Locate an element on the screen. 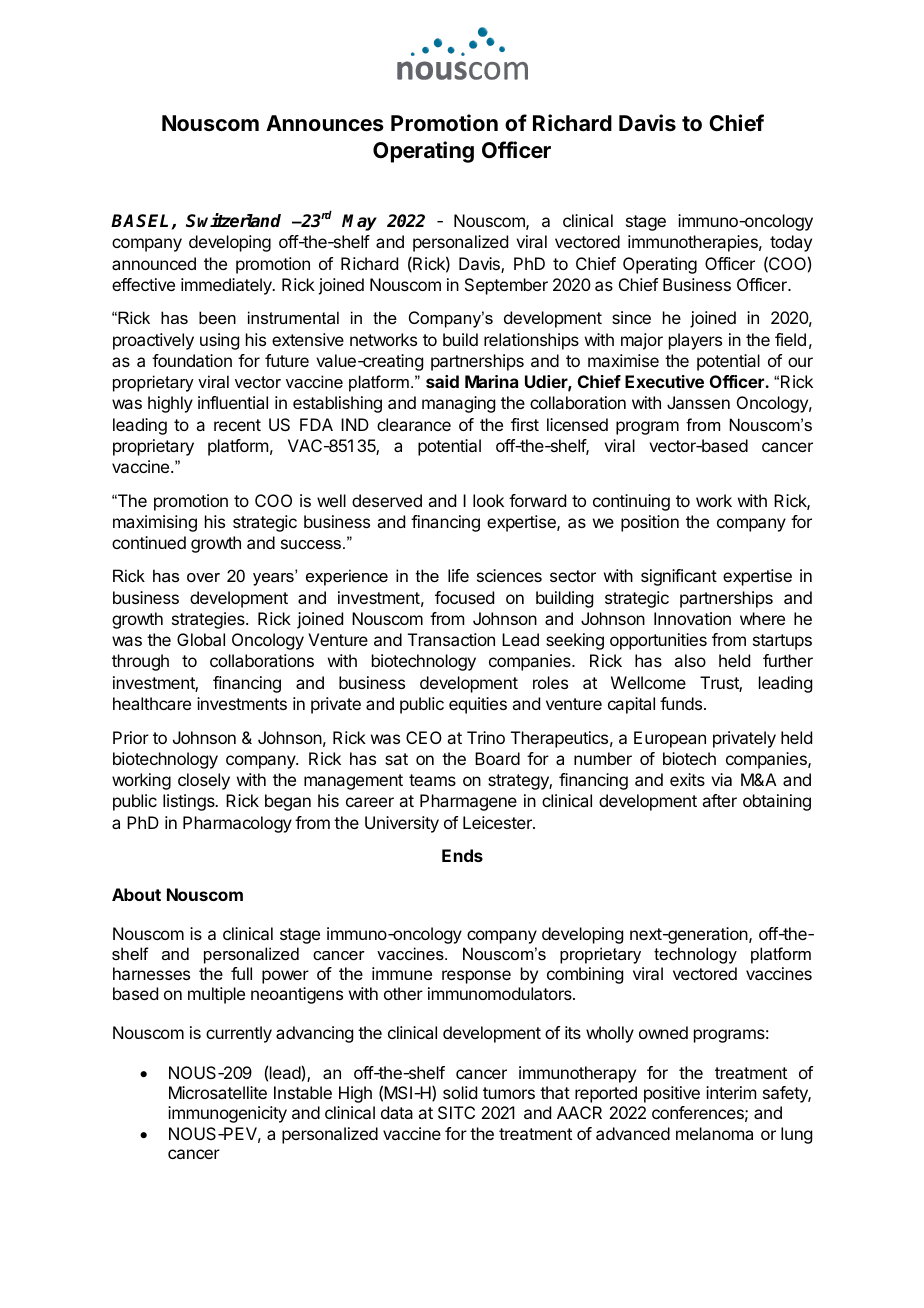 The width and height of the screenshot is (924, 1308). Pharmacology is located at coordinates (237, 824).
